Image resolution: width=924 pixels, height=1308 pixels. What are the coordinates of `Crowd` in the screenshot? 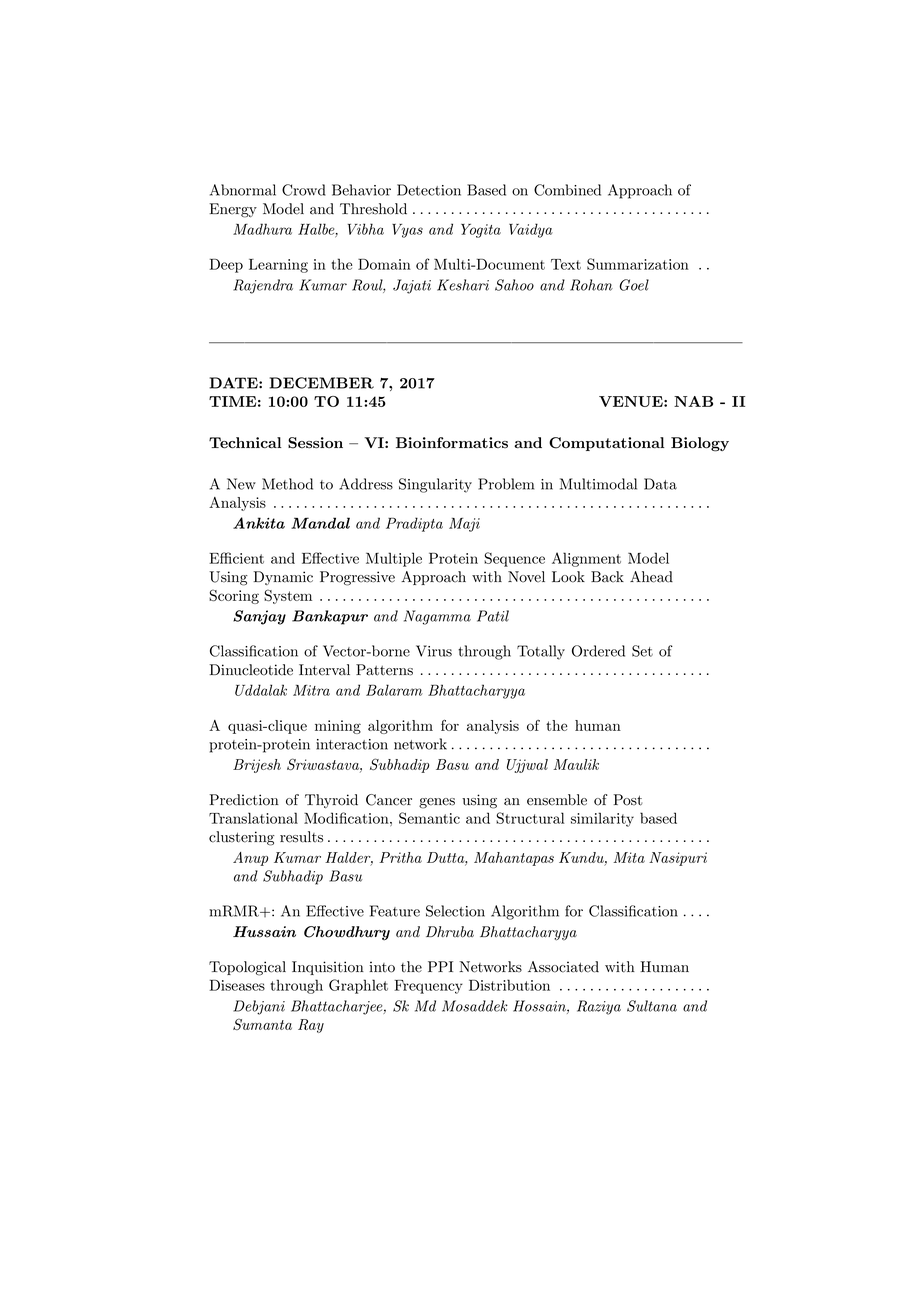 It's located at (304, 190).
